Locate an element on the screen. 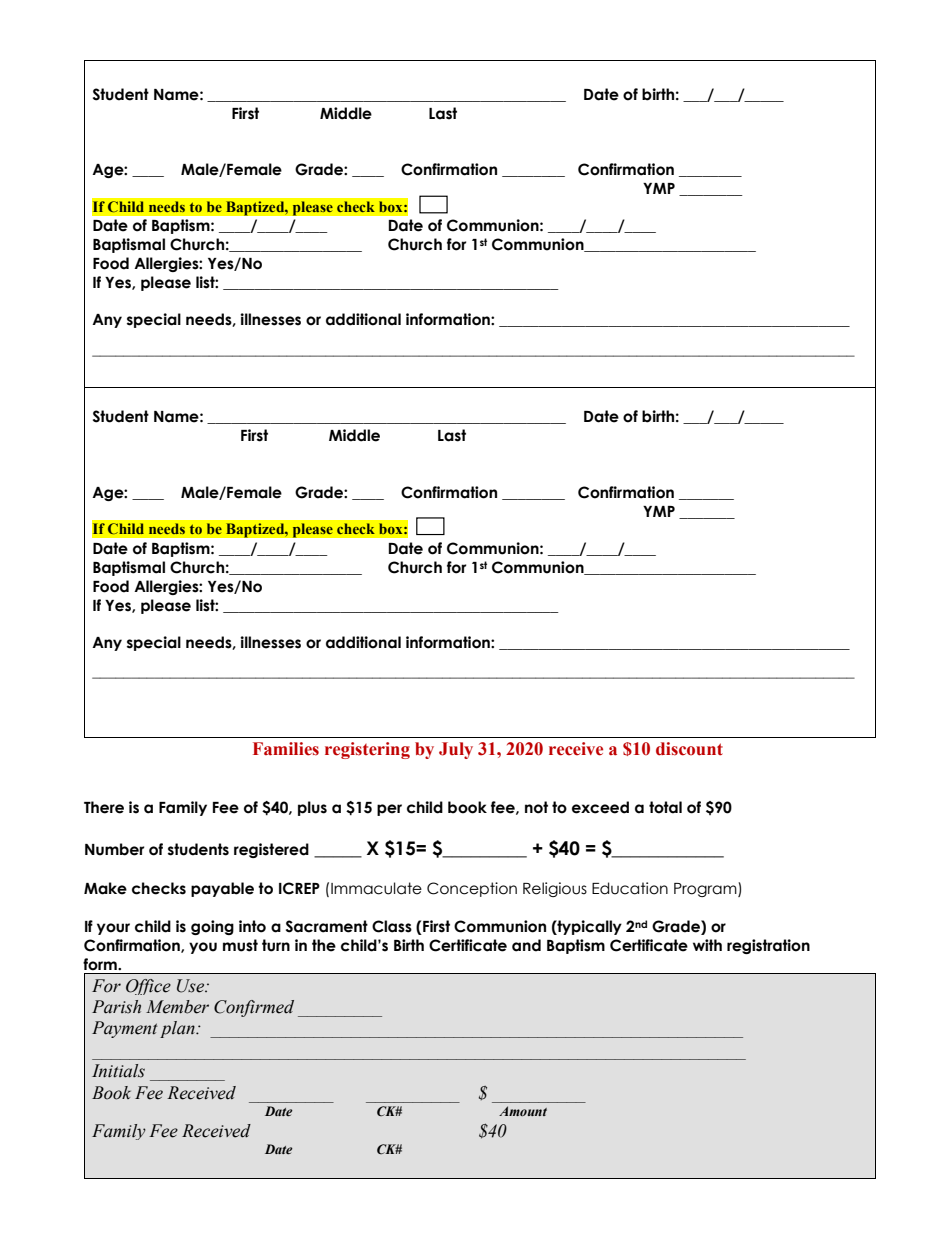 The width and height of the screenshot is (952, 1233). Initials is located at coordinates (118, 1071).
